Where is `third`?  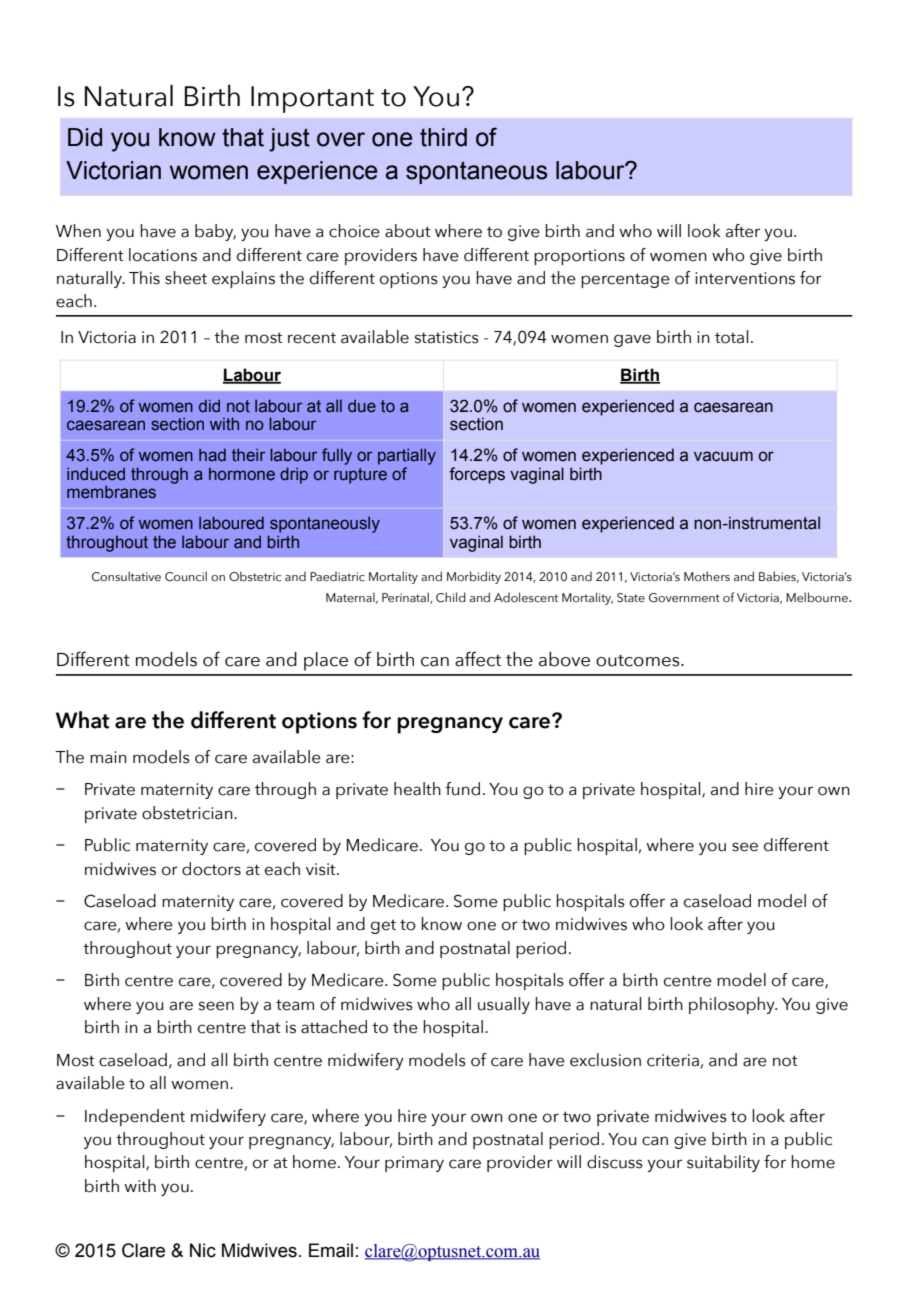
third is located at coordinates (443, 137).
